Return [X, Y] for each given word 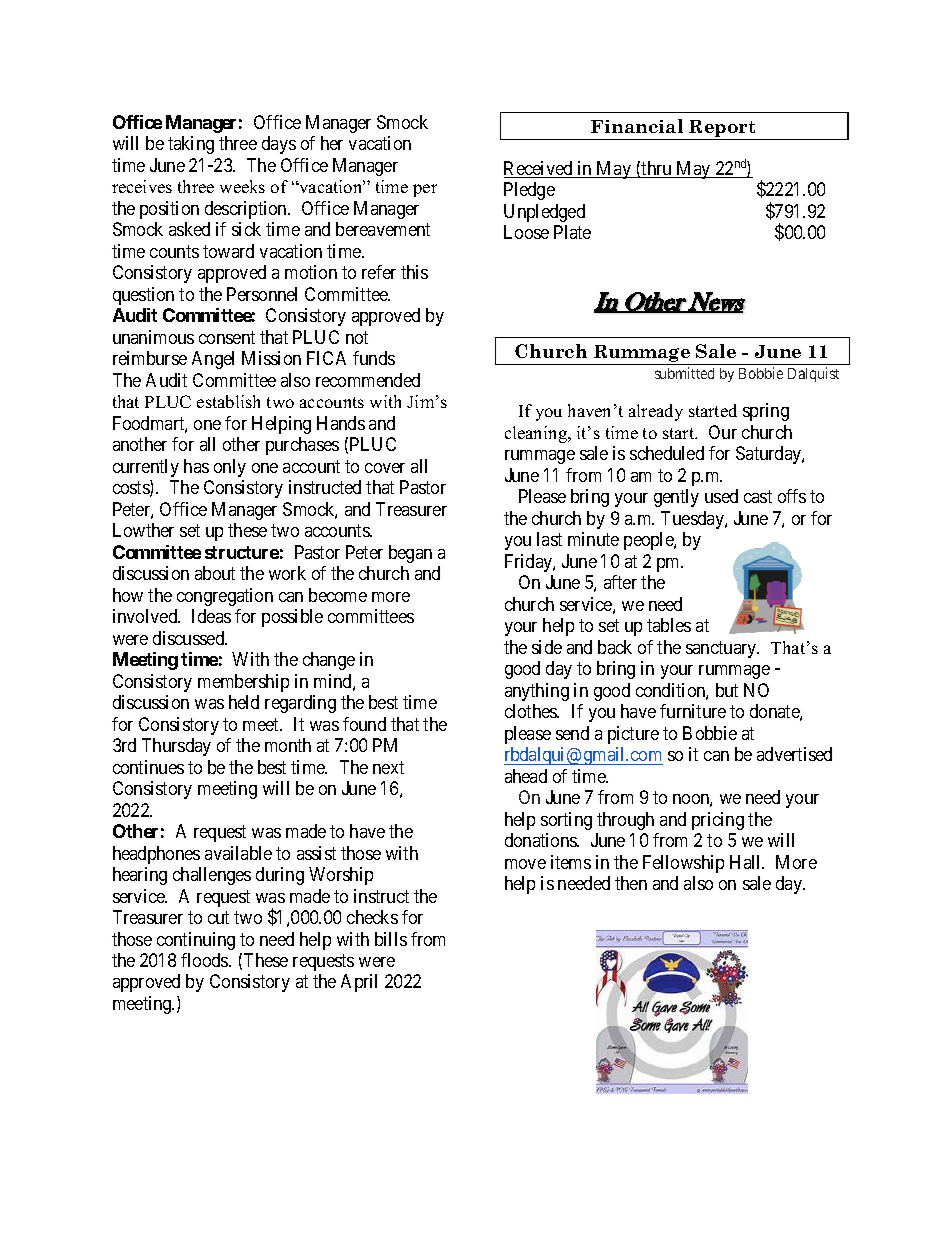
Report [722, 128]
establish [228, 401]
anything [537, 692]
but [727, 690]
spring [766, 412]
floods [205, 960]
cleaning [537, 434]
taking [191, 145]
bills [391, 939]
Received [539, 169]
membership [243, 683]
